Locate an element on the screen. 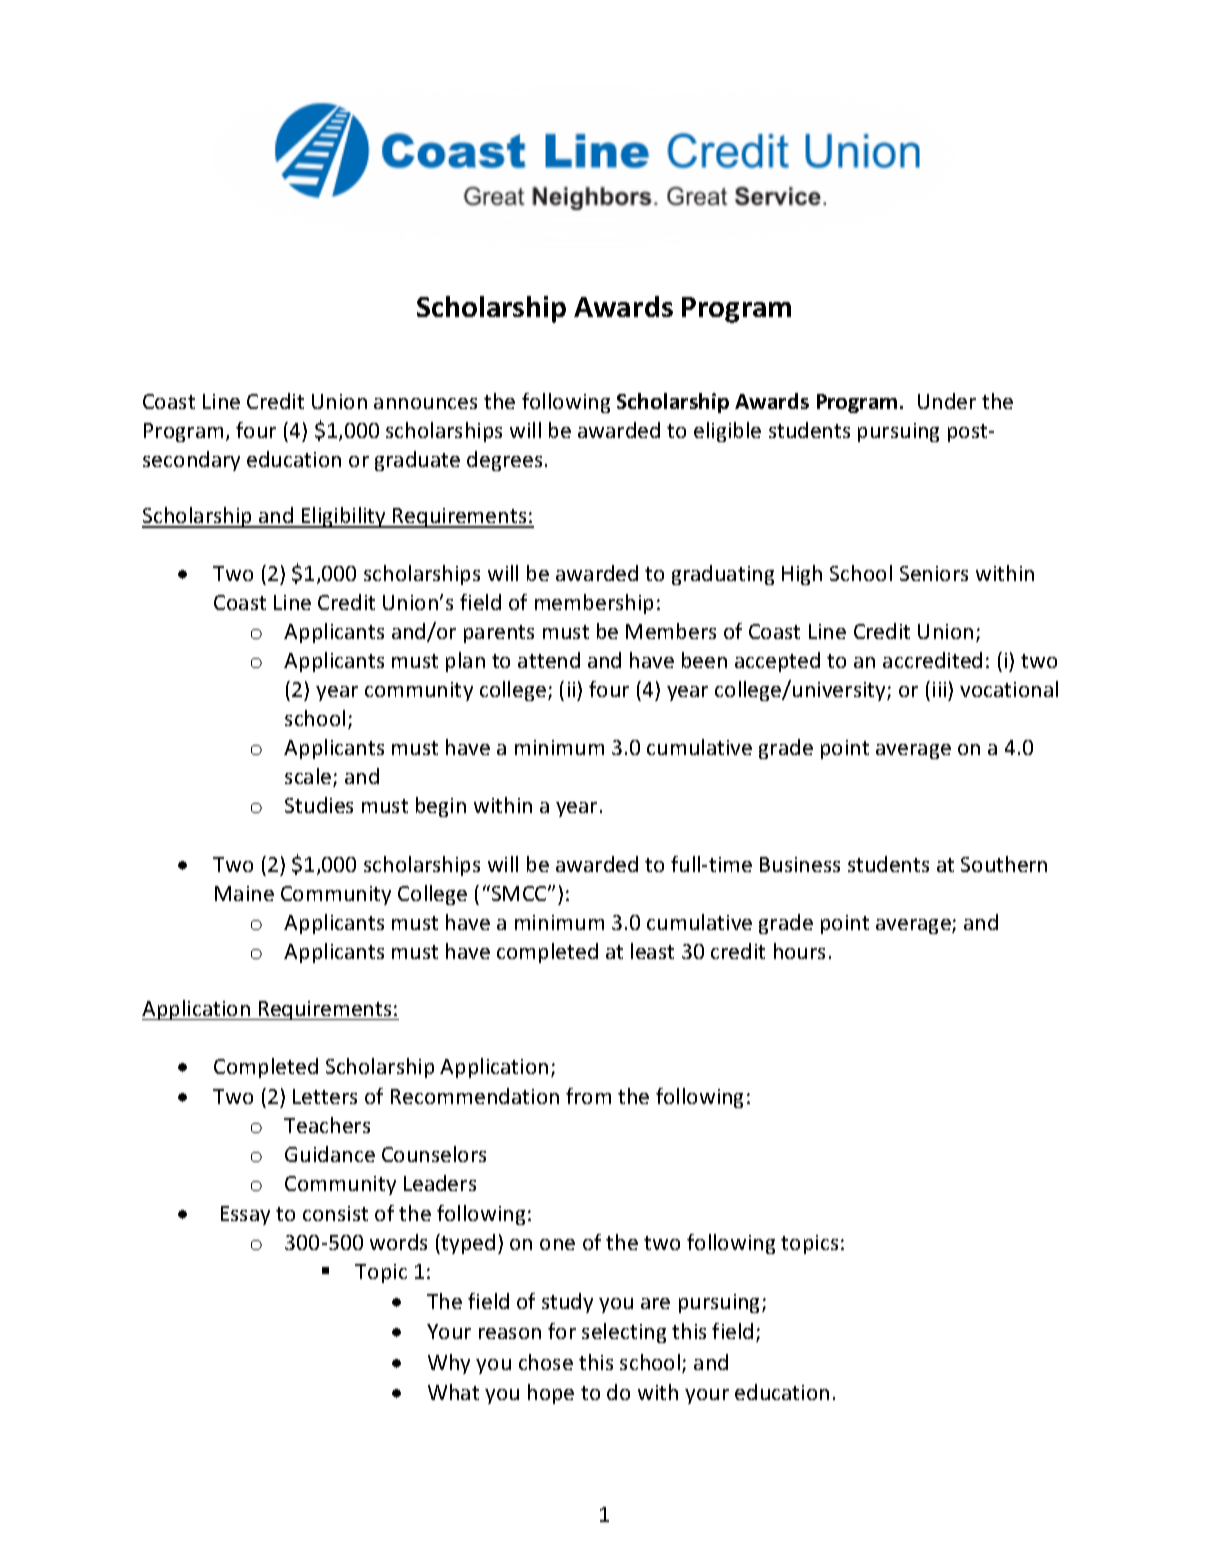  attend is located at coordinates (549, 660).
